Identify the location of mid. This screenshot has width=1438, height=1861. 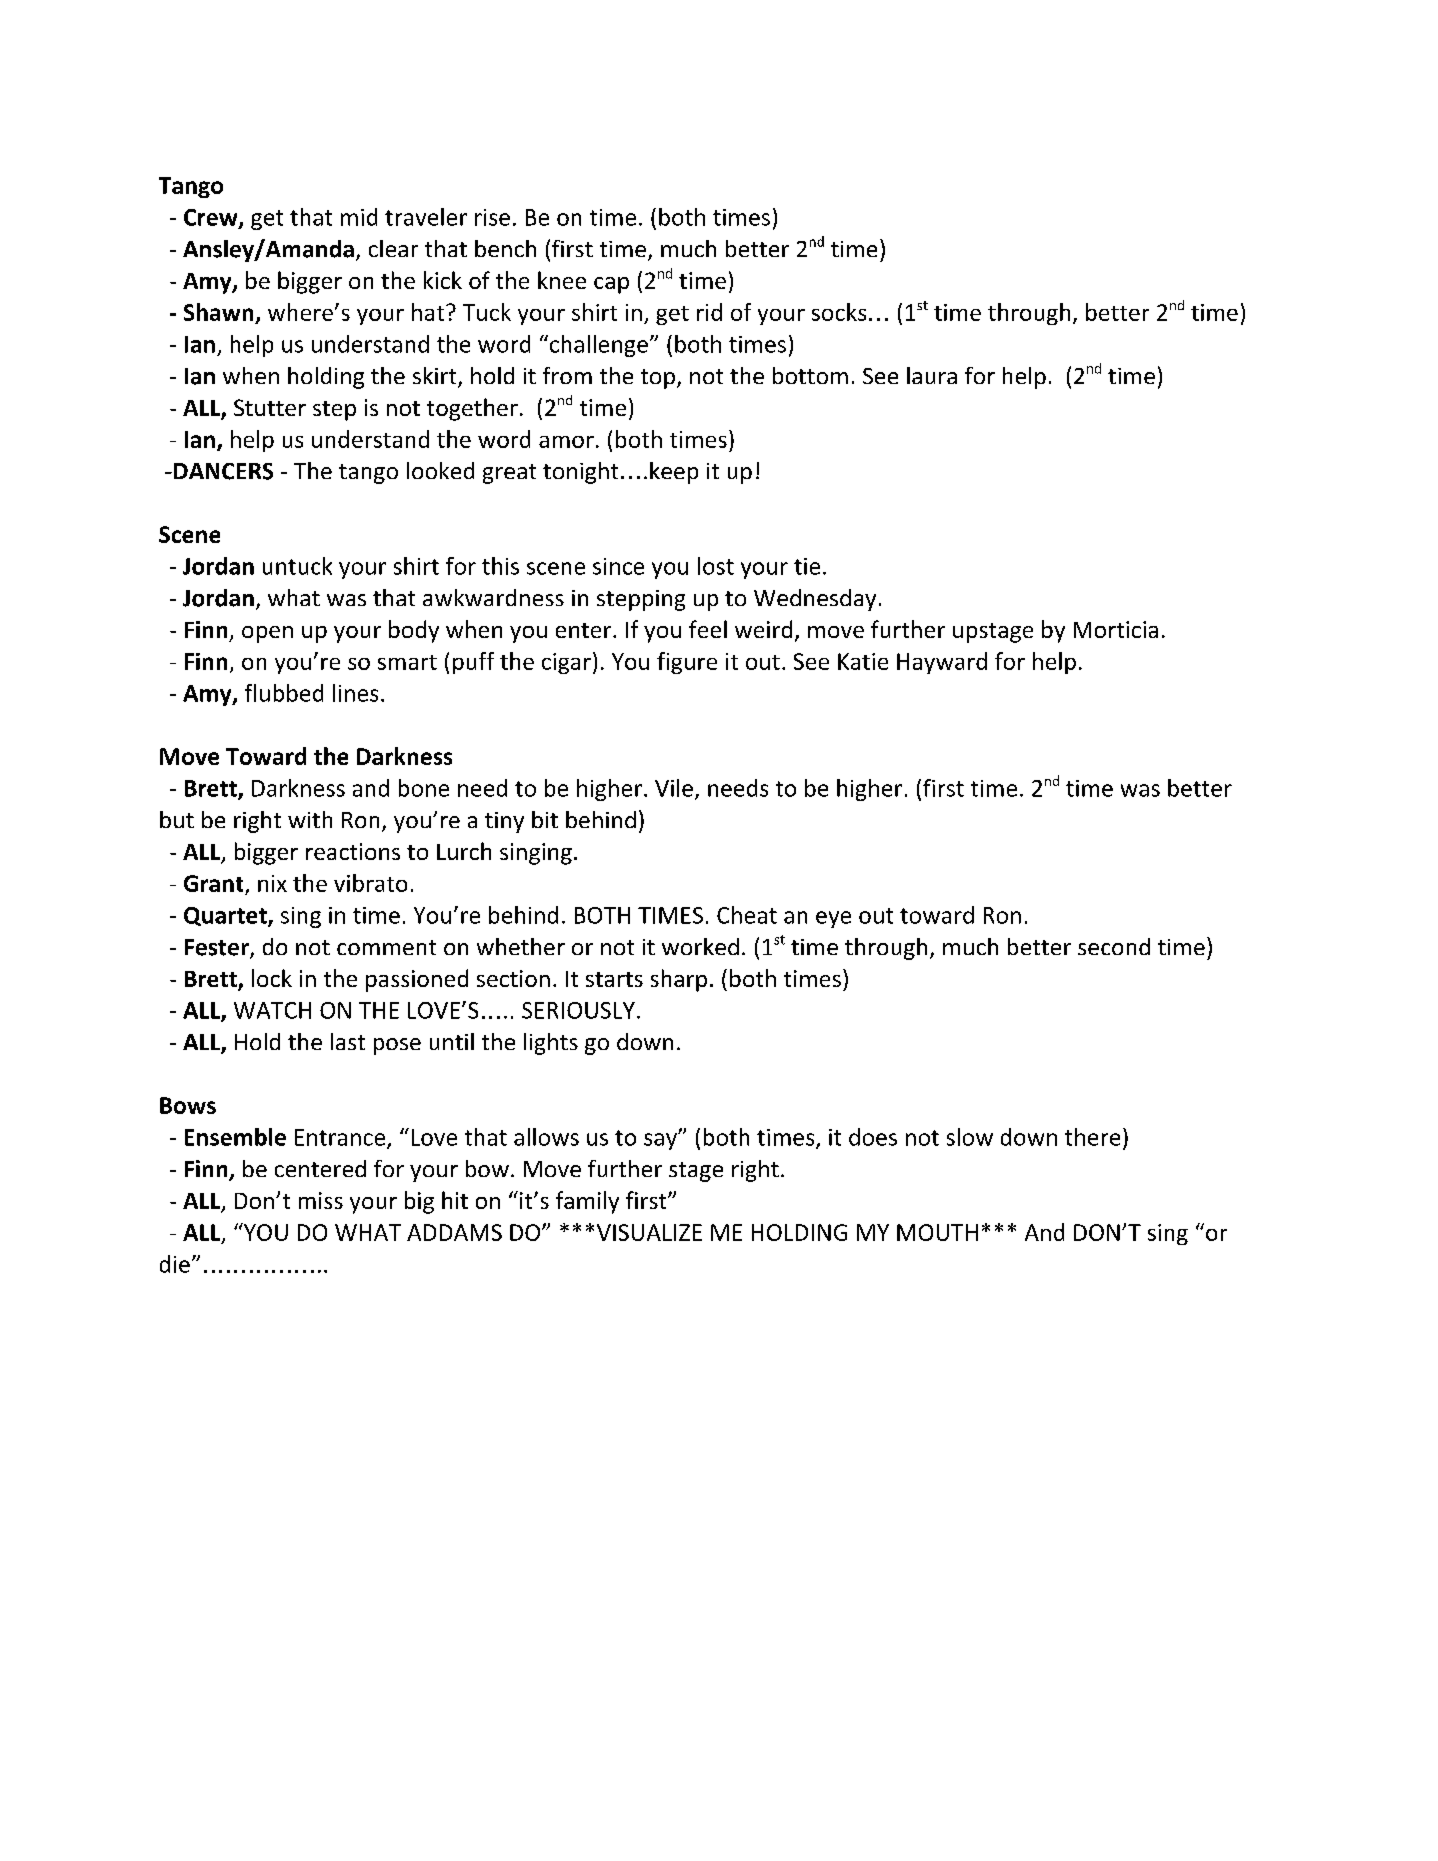
(359, 217).
